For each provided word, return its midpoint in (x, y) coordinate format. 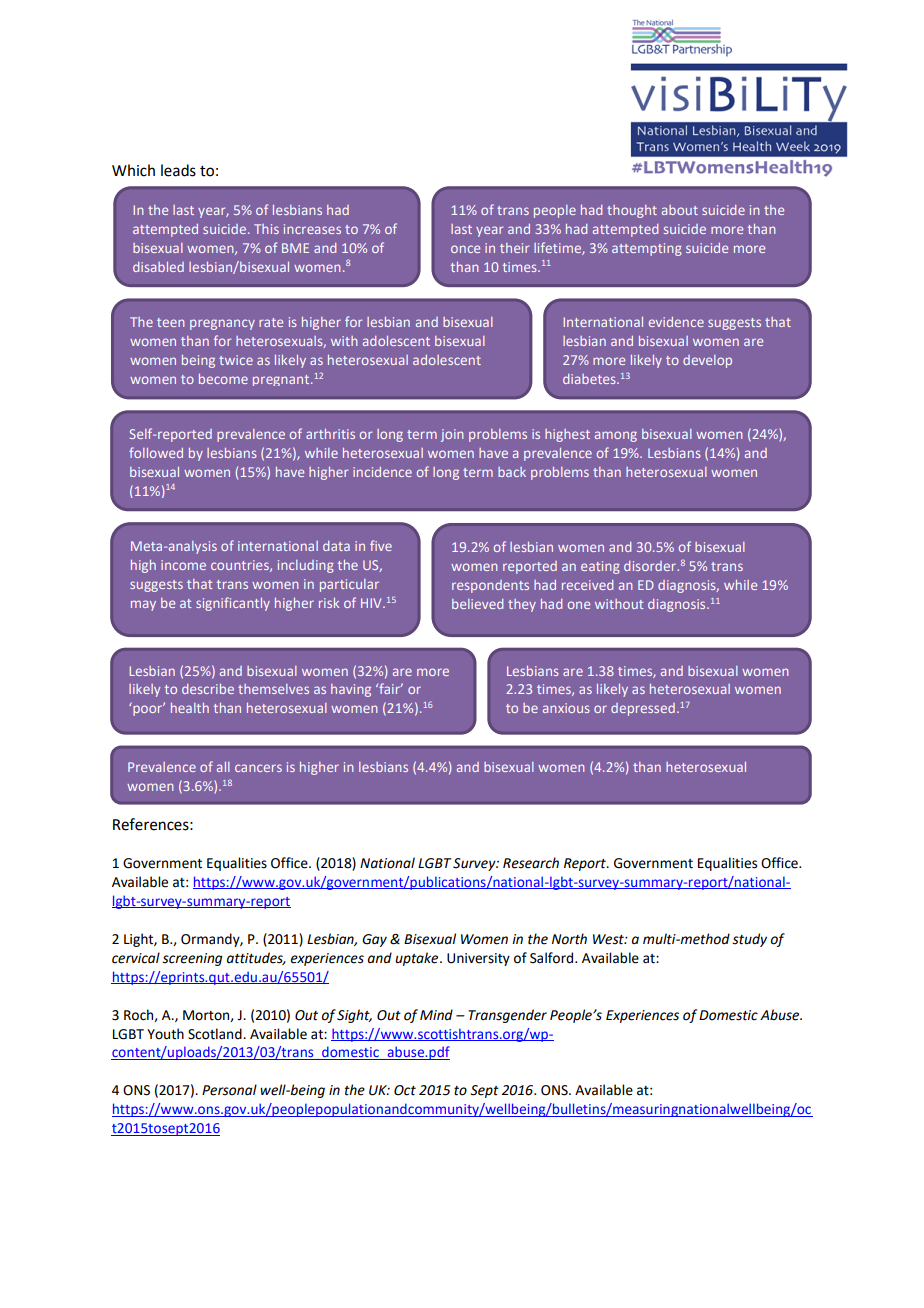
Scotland (216, 1034)
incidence (382, 472)
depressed (643, 709)
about (680, 210)
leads (178, 170)
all (223, 767)
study (749, 940)
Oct (405, 1090)
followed (156, 452)
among (616, 436)
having (351, 690)
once (465, 249)
